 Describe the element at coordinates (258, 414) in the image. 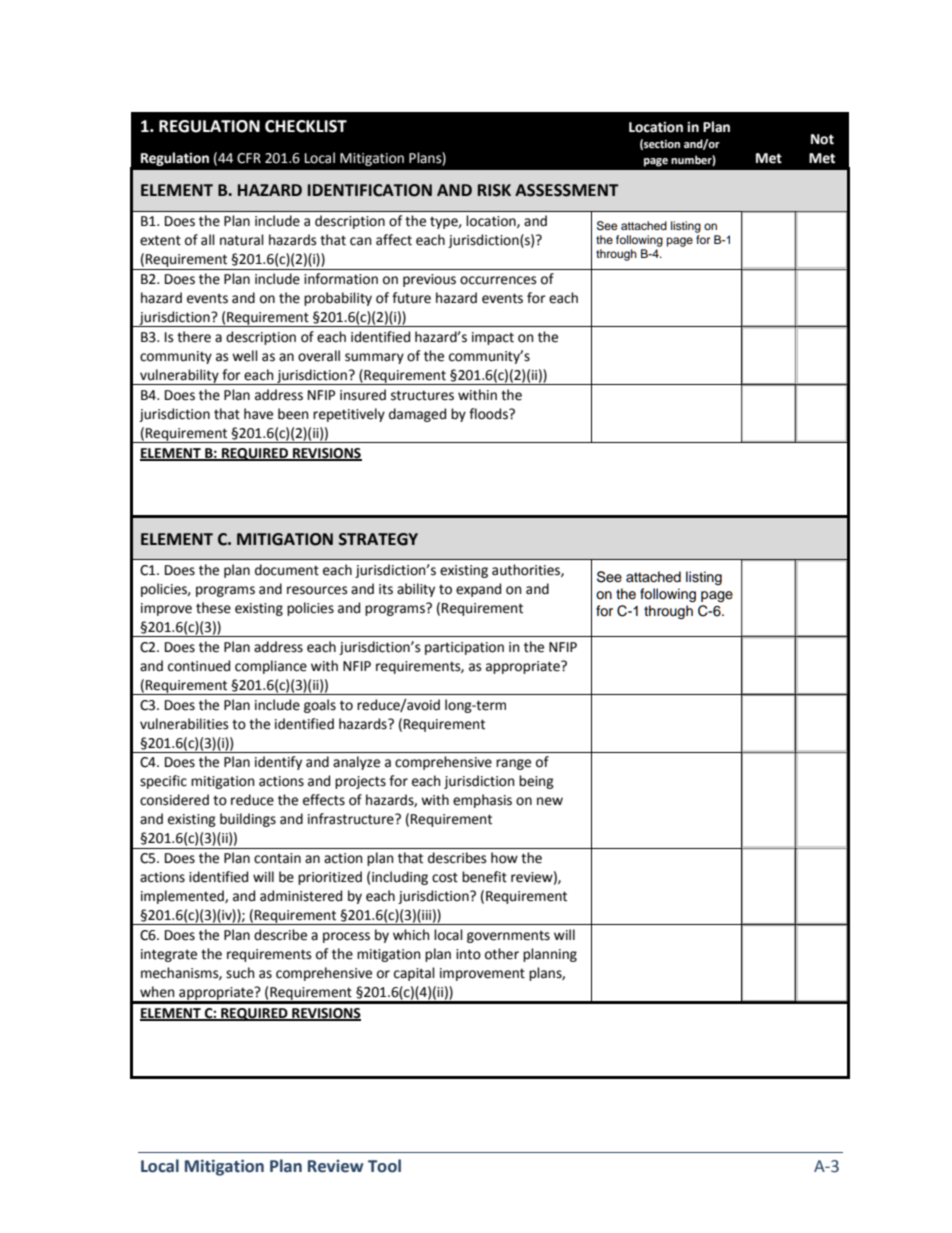

I see `have` at that location.
